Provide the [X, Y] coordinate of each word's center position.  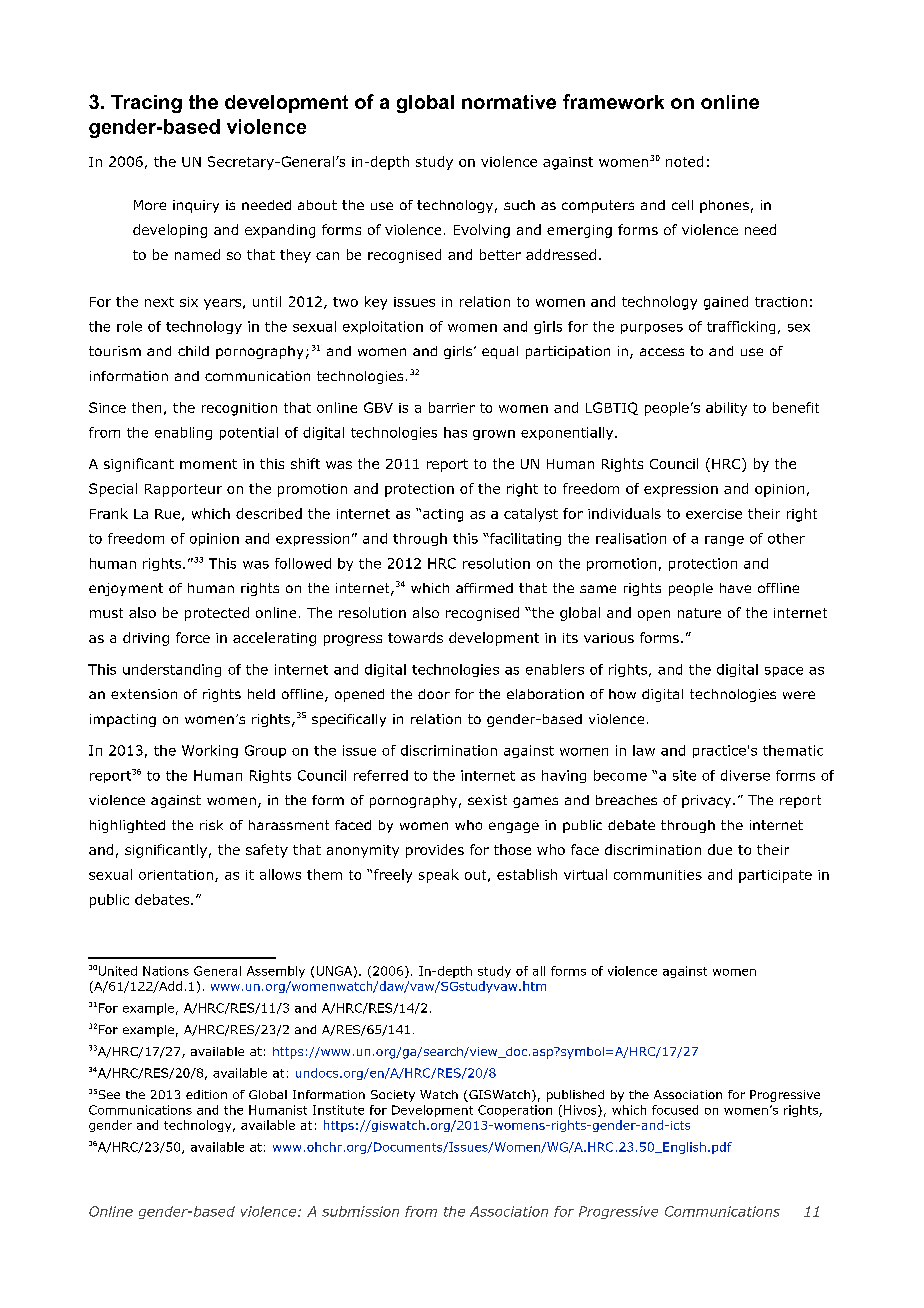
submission [360, 1211]
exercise [714, 514]
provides [435, 851]
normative [509, 102]
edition [206, 1094]
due [720, 849]
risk [211, 825]
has [455, 432]
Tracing [146, 104]
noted [684, 161]
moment [208, 464]
